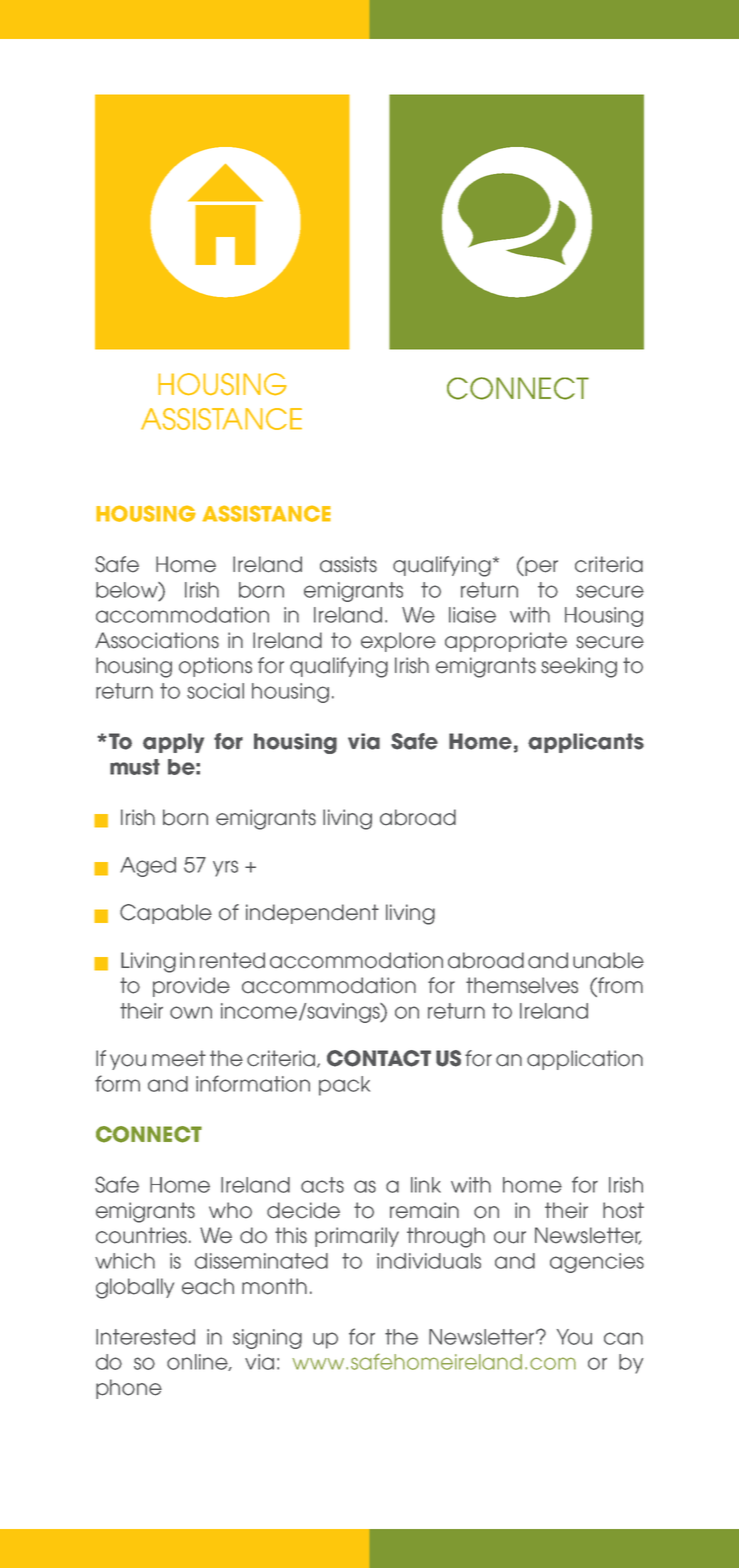 The image size is (739, 1568). Describe the element at coordinates (148, 867) in the image. I see `Aged` at that location.
